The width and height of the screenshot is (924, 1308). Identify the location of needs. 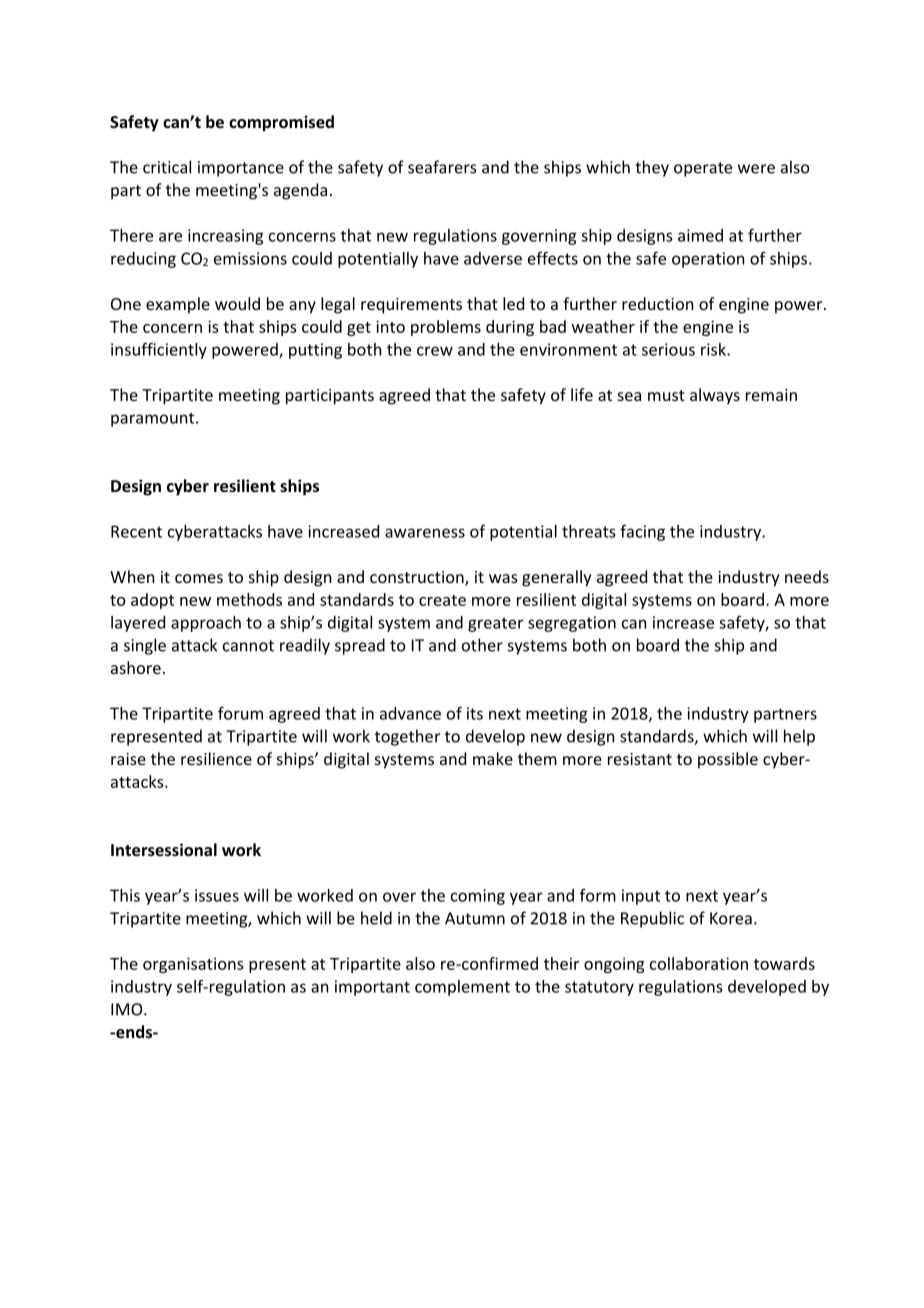
(807, 576).
